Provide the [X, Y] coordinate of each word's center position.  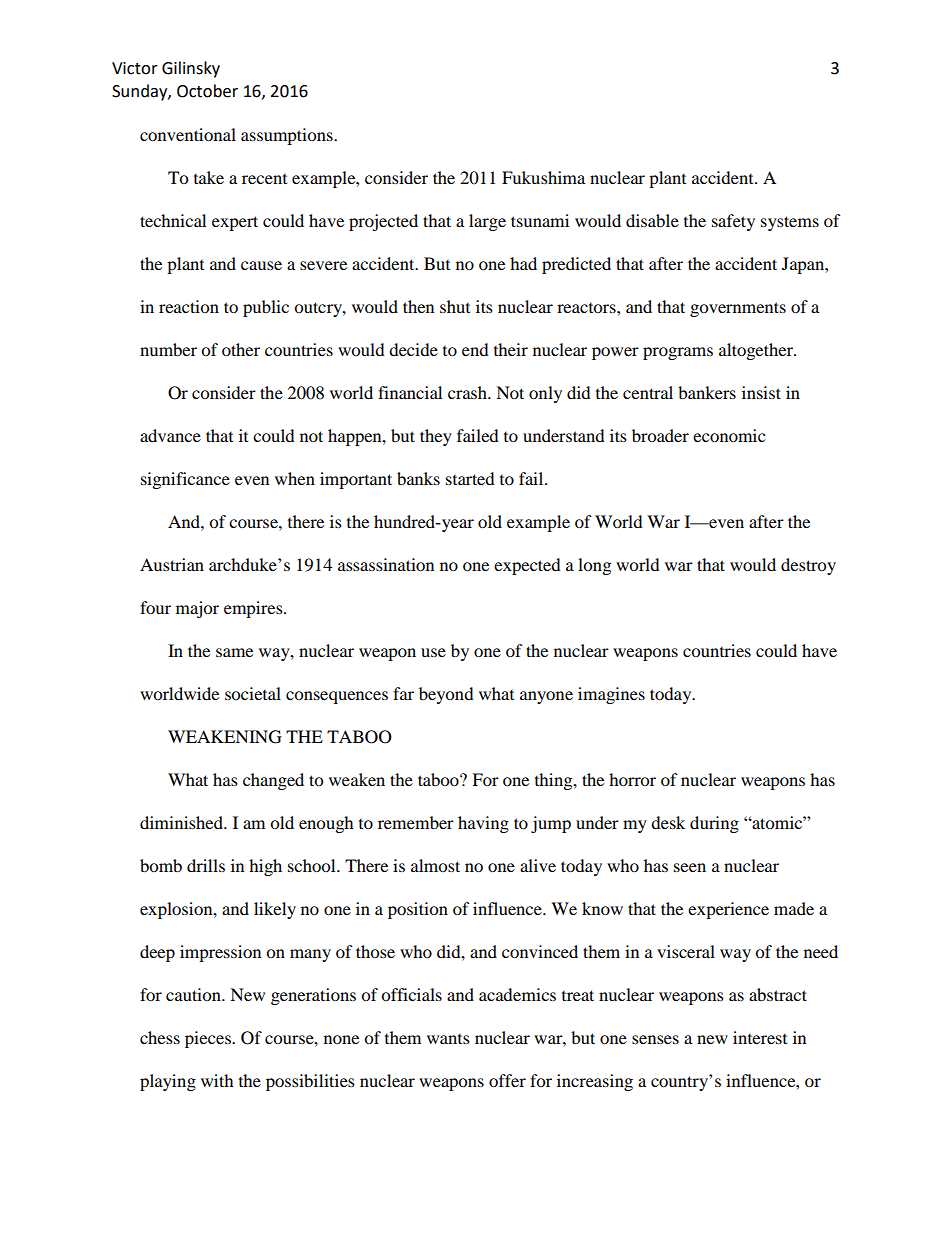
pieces [209, 1039]
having [483, 824]
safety [733, 222]
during [714, 824]
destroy [808, 566]
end [475, 349]
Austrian [172, 564]
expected [527, 566]
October [207, 91]
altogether [757, 351]
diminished [182, 822]
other [241, 349]
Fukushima [543, 177]
